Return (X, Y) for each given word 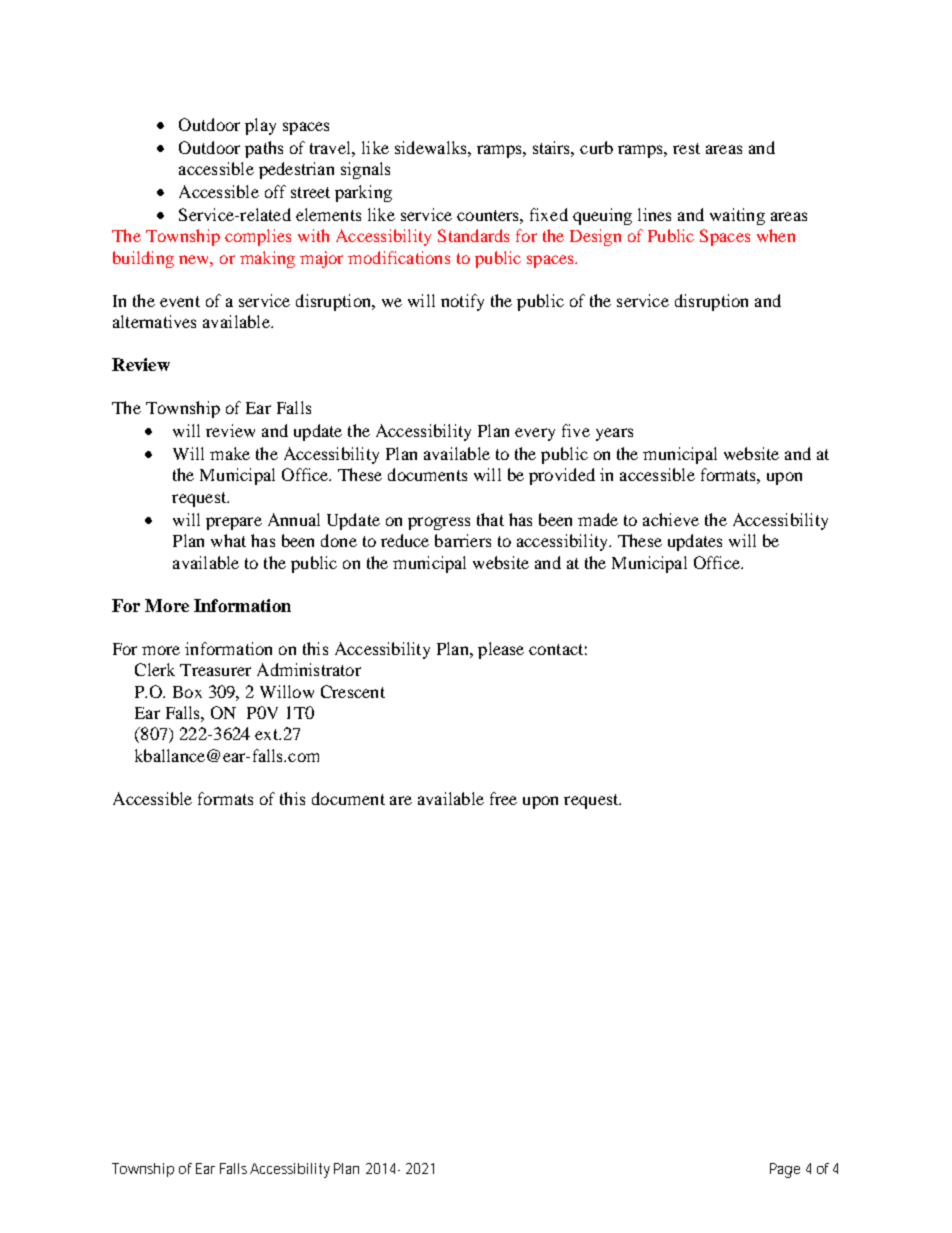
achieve (671, 519)
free (503, 798)
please (501, 650)
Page (785, 1170)
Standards (473, 235)
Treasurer (215, 670)
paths (264, 149)
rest (686, 148)
